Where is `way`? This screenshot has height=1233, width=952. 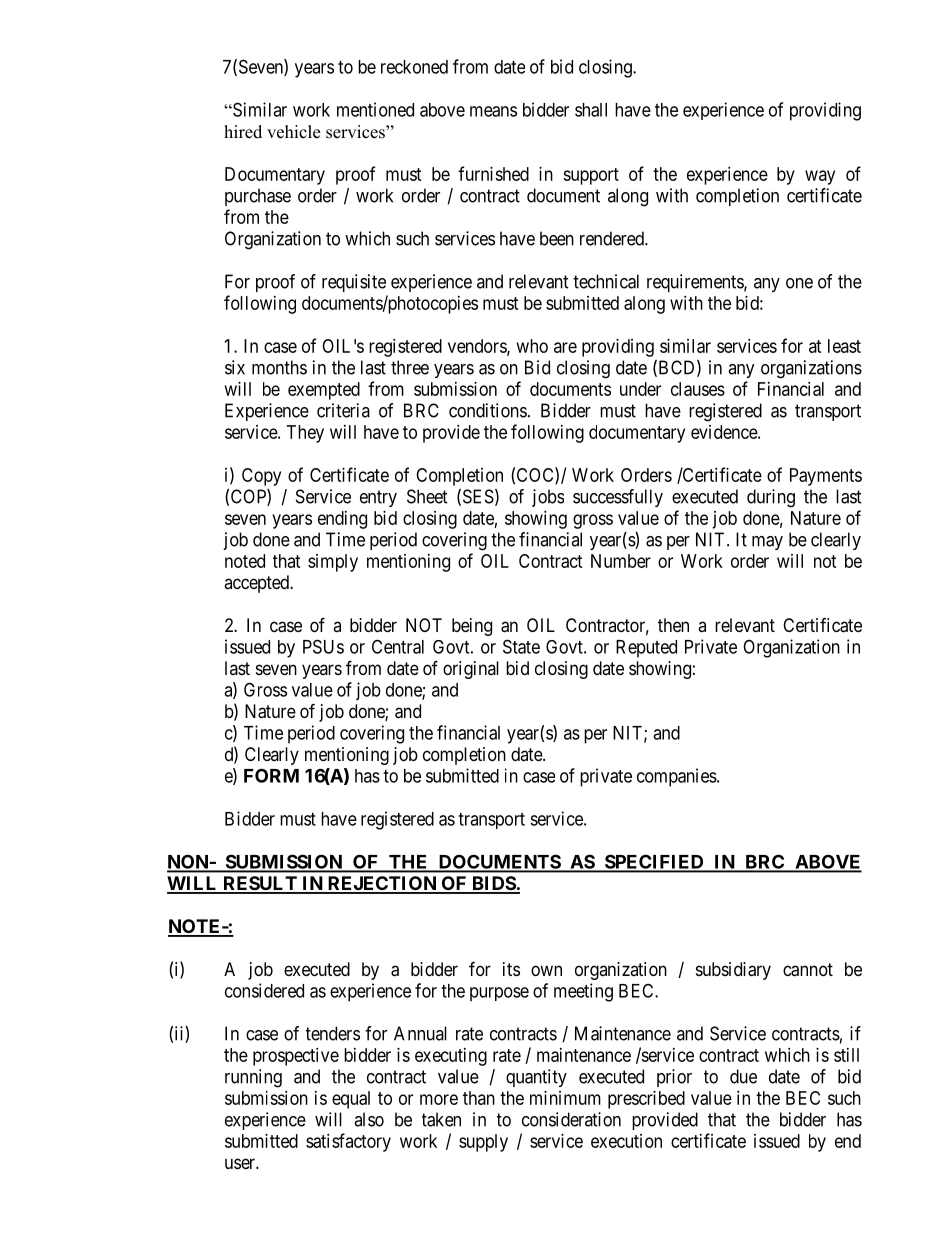
way is located at coordinates (820, 177).
